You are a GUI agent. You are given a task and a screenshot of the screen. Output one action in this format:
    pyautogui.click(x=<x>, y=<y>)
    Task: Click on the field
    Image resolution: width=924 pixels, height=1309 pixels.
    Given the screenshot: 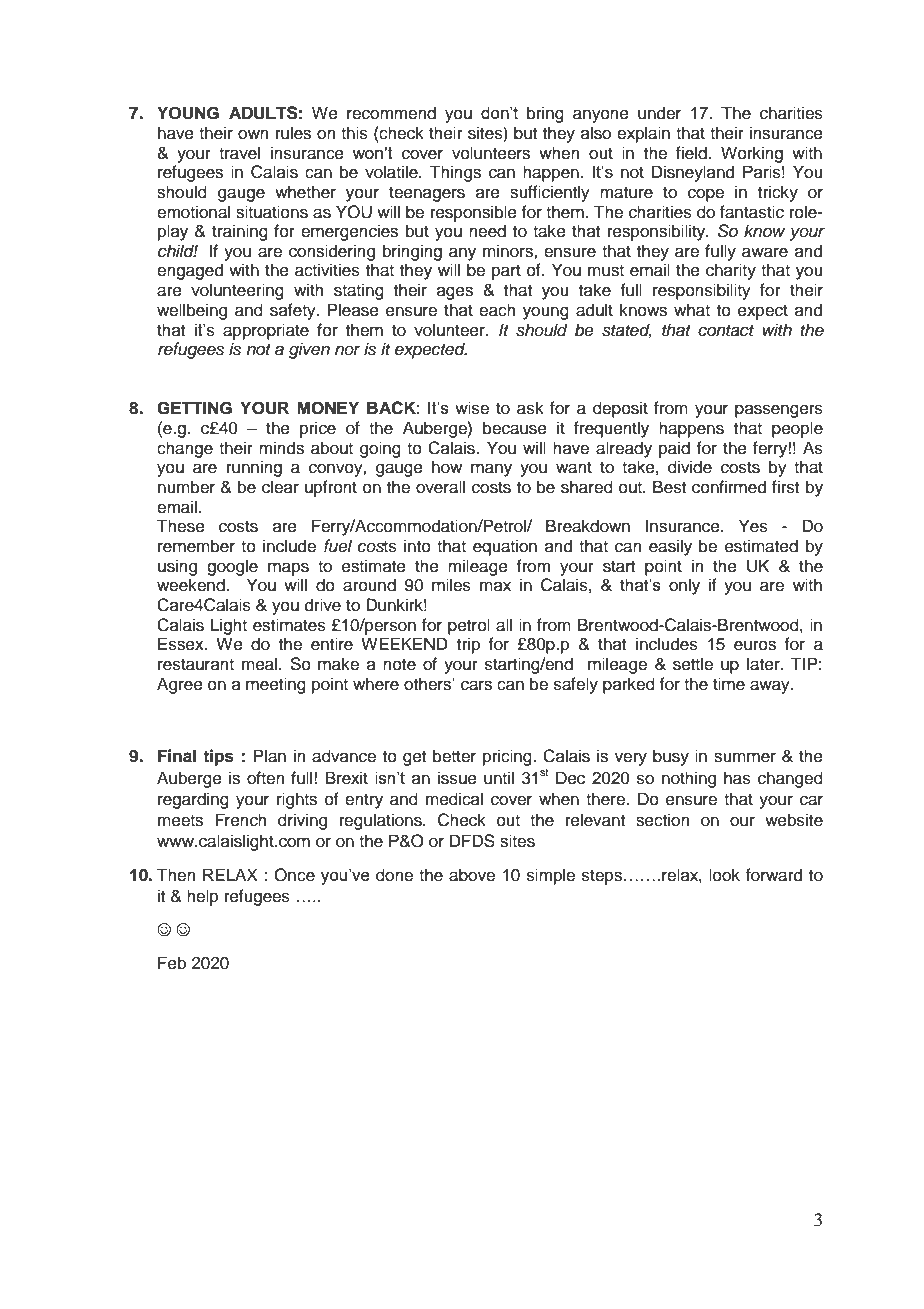 What is the action you would take?
    pyautogui.click(x=692, y=153)
